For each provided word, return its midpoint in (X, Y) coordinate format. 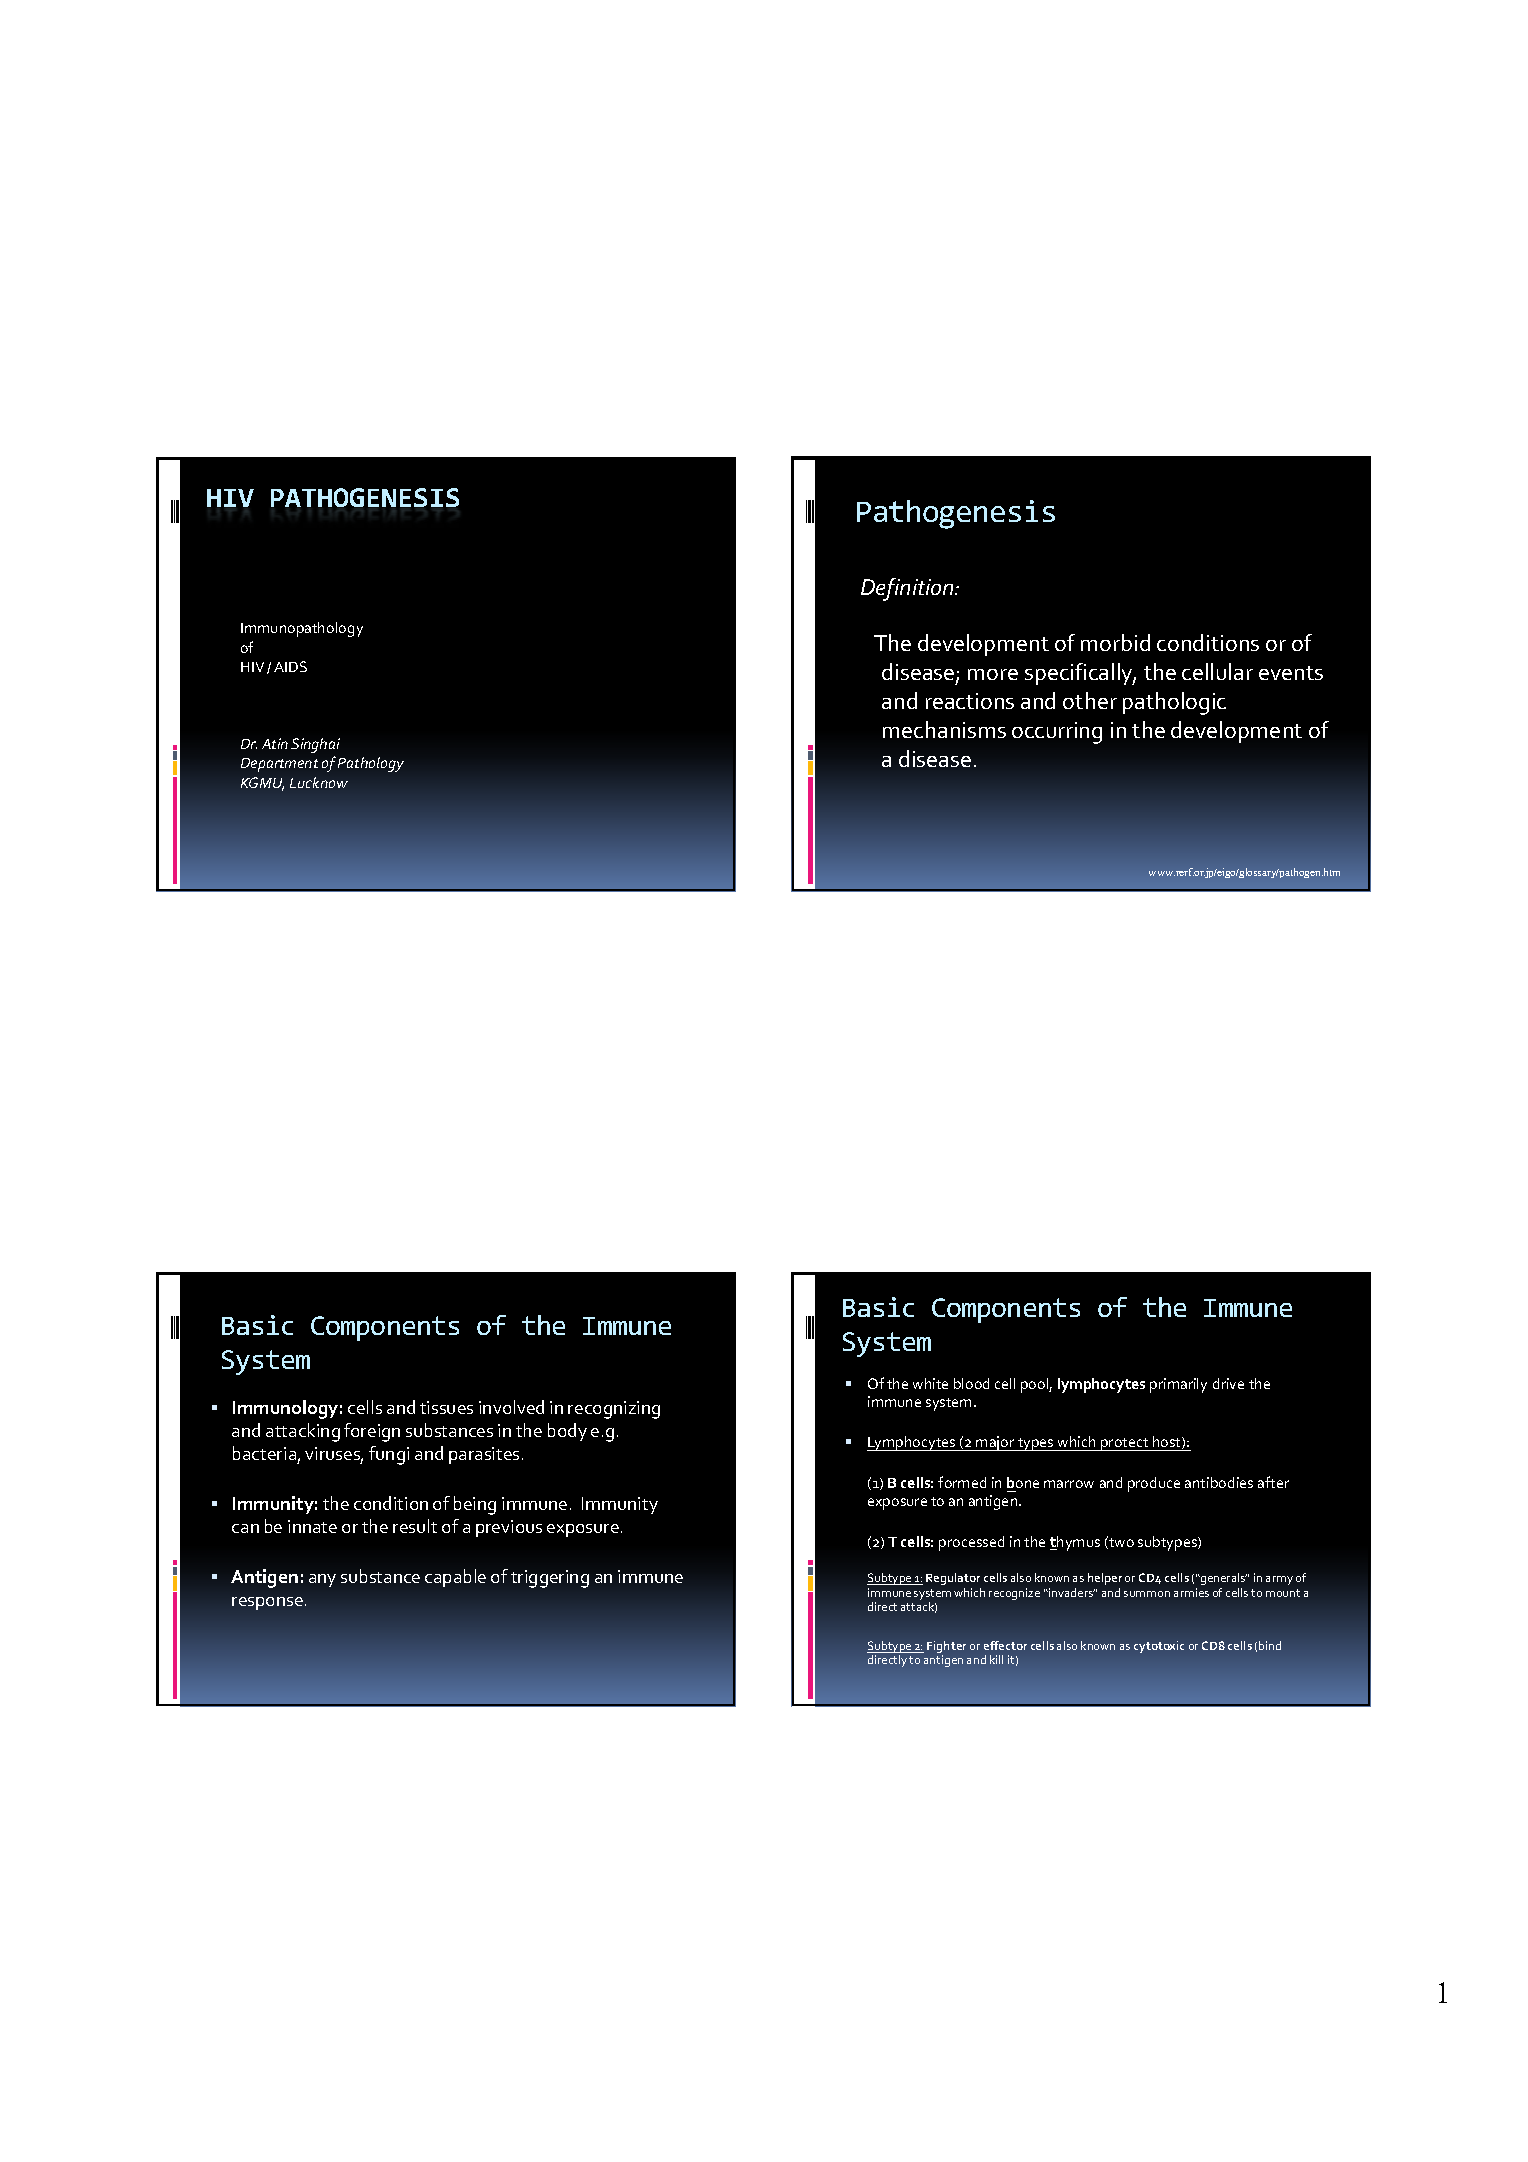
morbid (1115, 642)
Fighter (946, 1648)
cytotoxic (1159, 1647)
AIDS (290, 666)
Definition (908, 589)
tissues (446, 1407)
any (322, 1580)
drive (1228, 1383)
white (930, 1383)
